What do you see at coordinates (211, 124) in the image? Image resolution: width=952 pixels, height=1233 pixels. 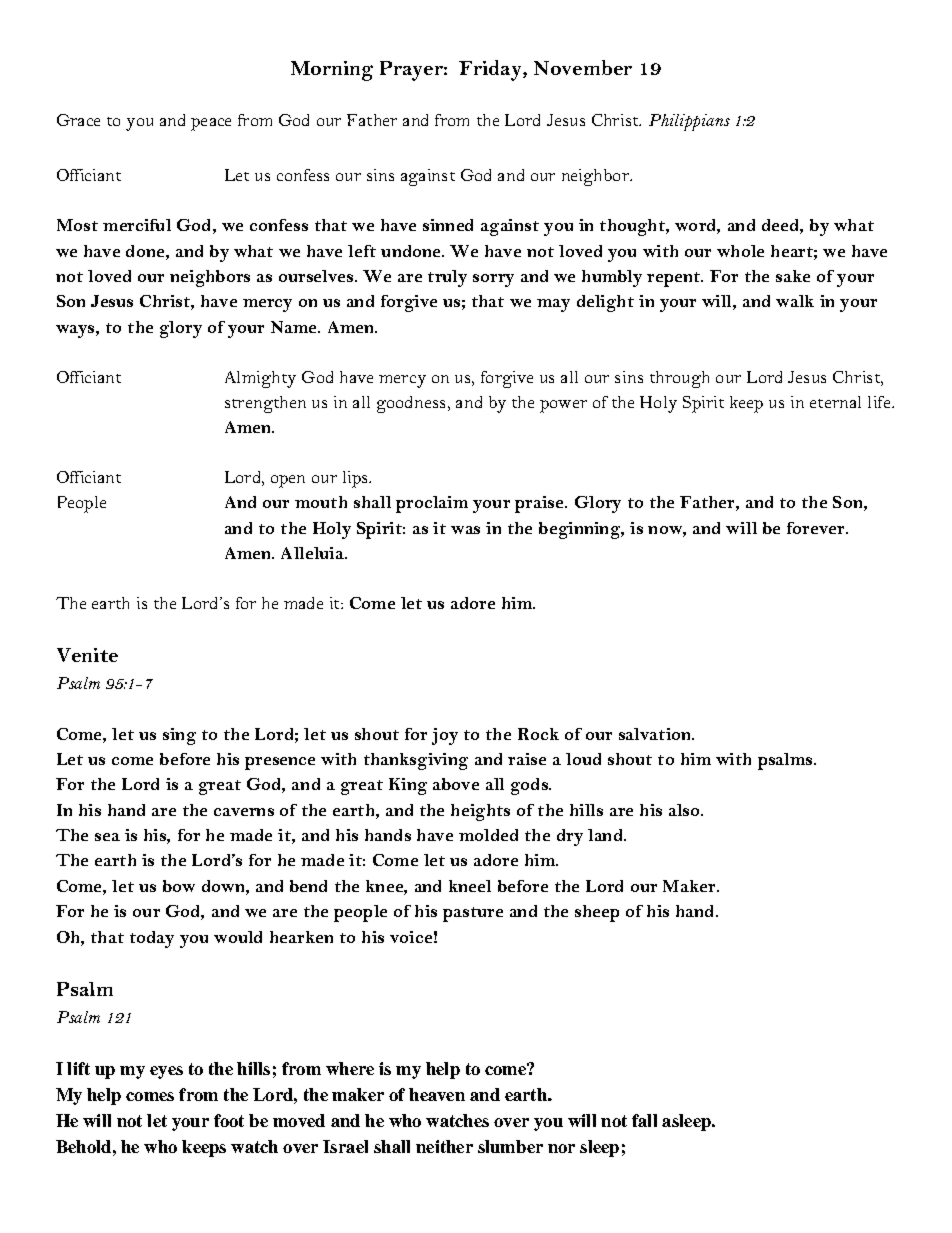 I see `peace` at bounding box center [211, 124].
